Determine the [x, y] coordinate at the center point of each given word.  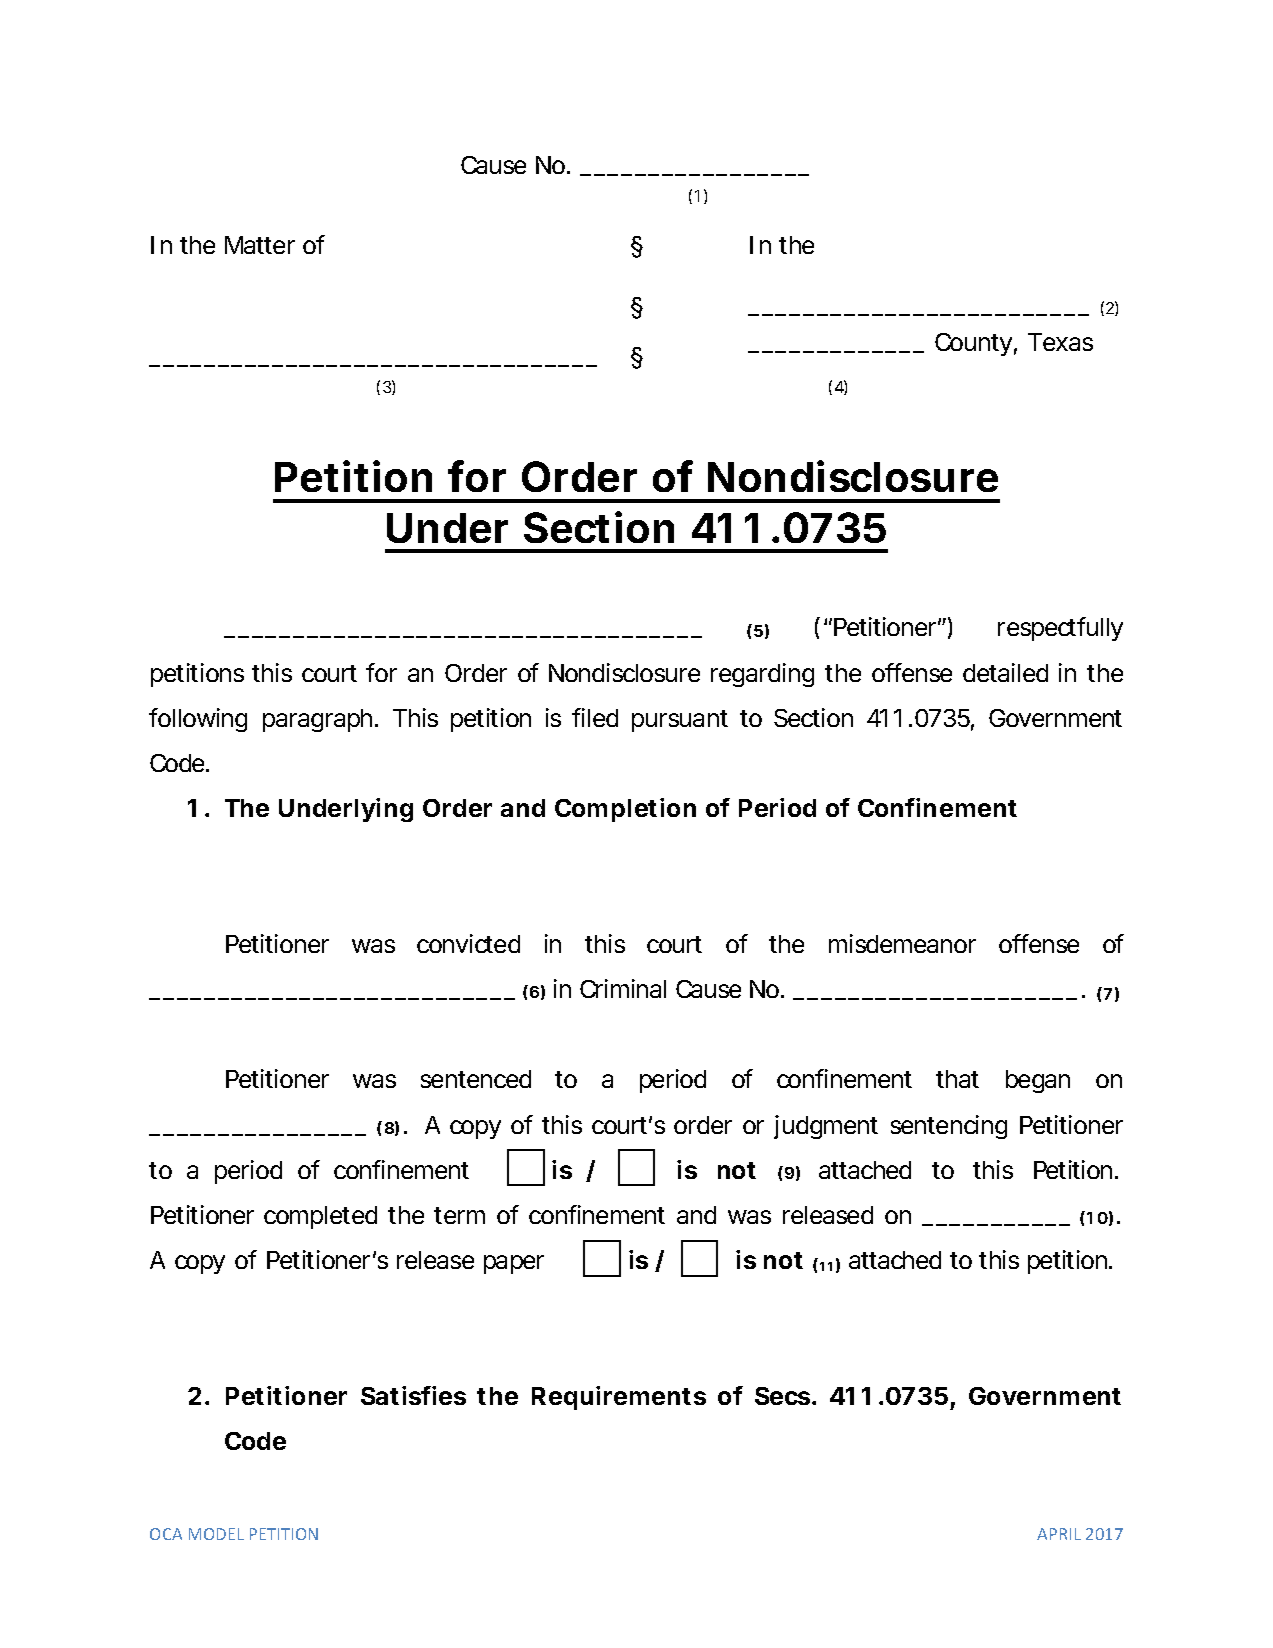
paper [514, 1264]
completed [320, 1217]
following [198, 720]
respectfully [1060, 629]
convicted [468, 943]
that [957, 1079]
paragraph [320, 720]
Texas [1060, 342]
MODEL [216, 1534]
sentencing [949, 1127]
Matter [260, 245]
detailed [1005, 672]
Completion [625, 810]
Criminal [623, 988]
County [976, 344]
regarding [762, 675]
